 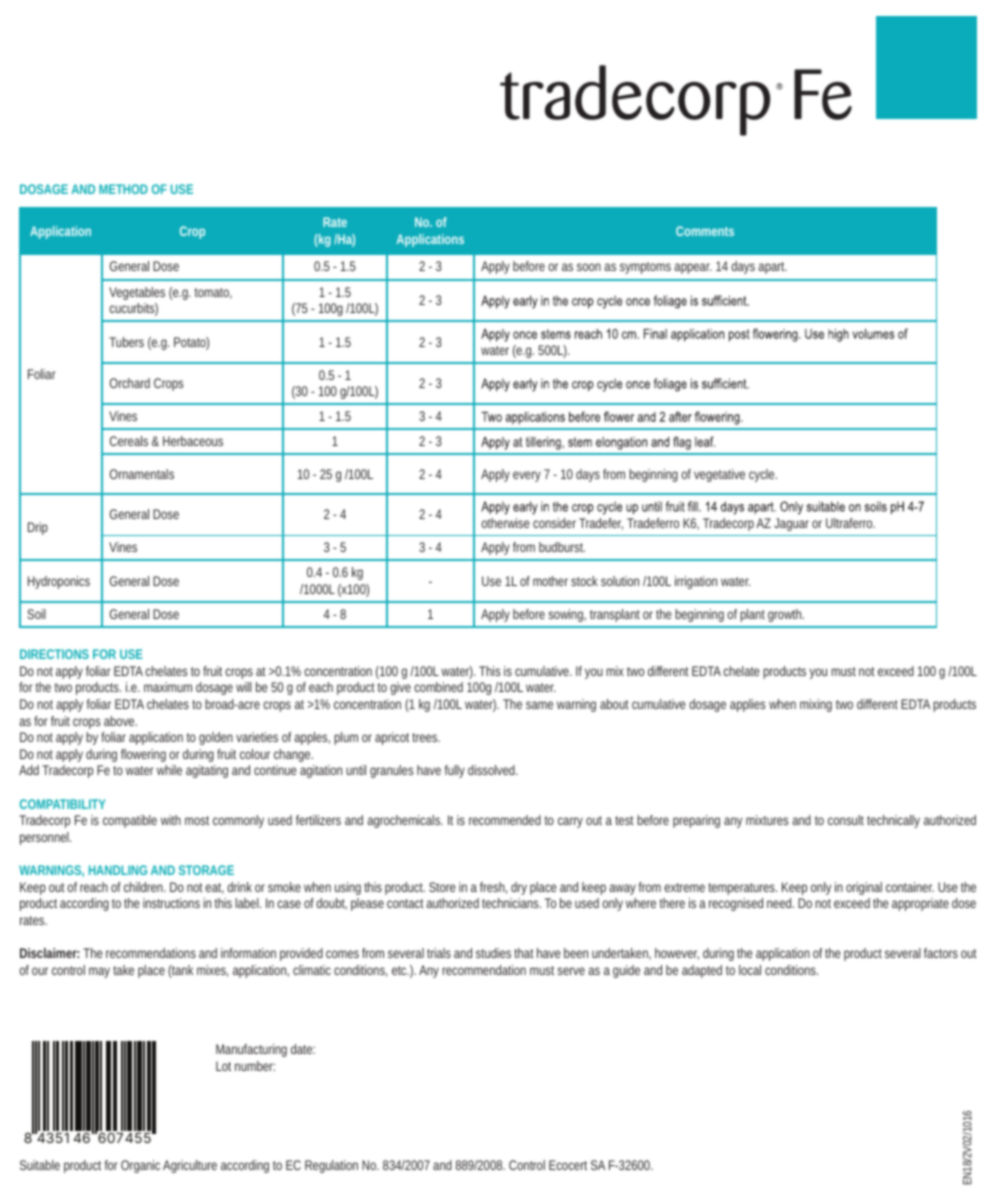 I want to click on soon, so click(x=589, y=267).
